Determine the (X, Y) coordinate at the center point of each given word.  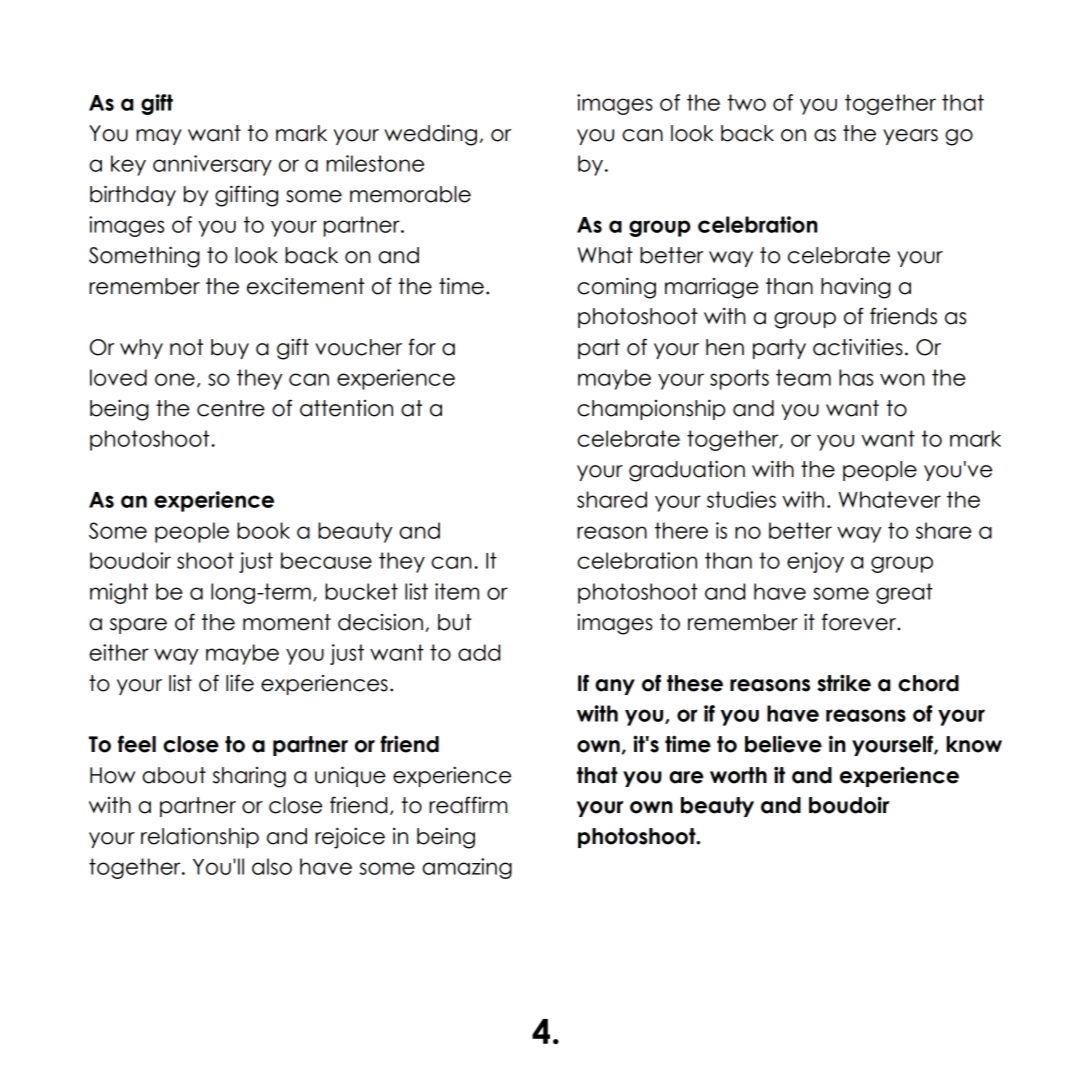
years (910, 137)
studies (741, 499)
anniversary (212, 165)
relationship (200, 837)
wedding (430, 135)
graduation (687, 471)
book (263, 530)
